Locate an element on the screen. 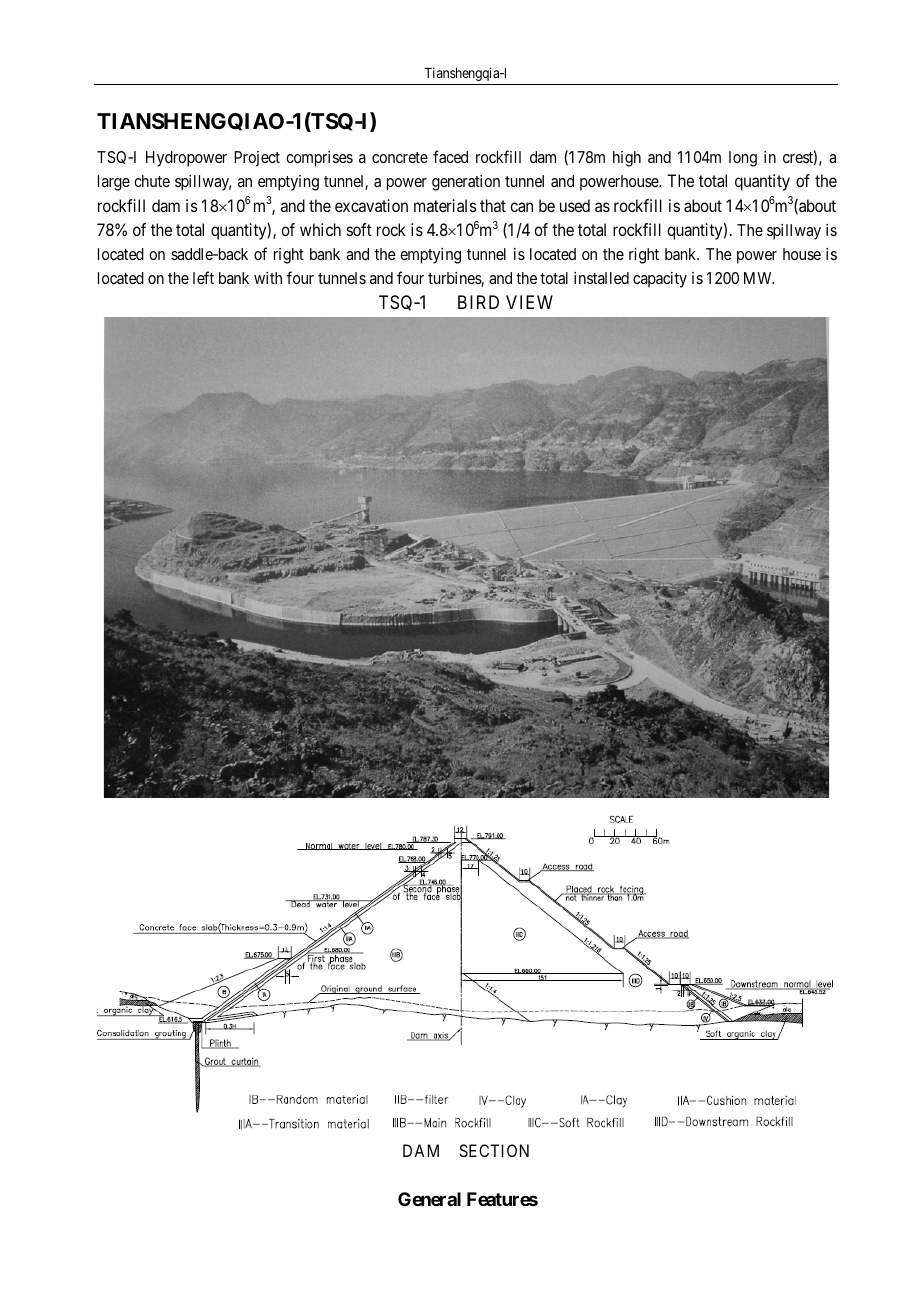 The height and width of the screenshot is (1308, 924). high is located at coordinates (627, 159).
